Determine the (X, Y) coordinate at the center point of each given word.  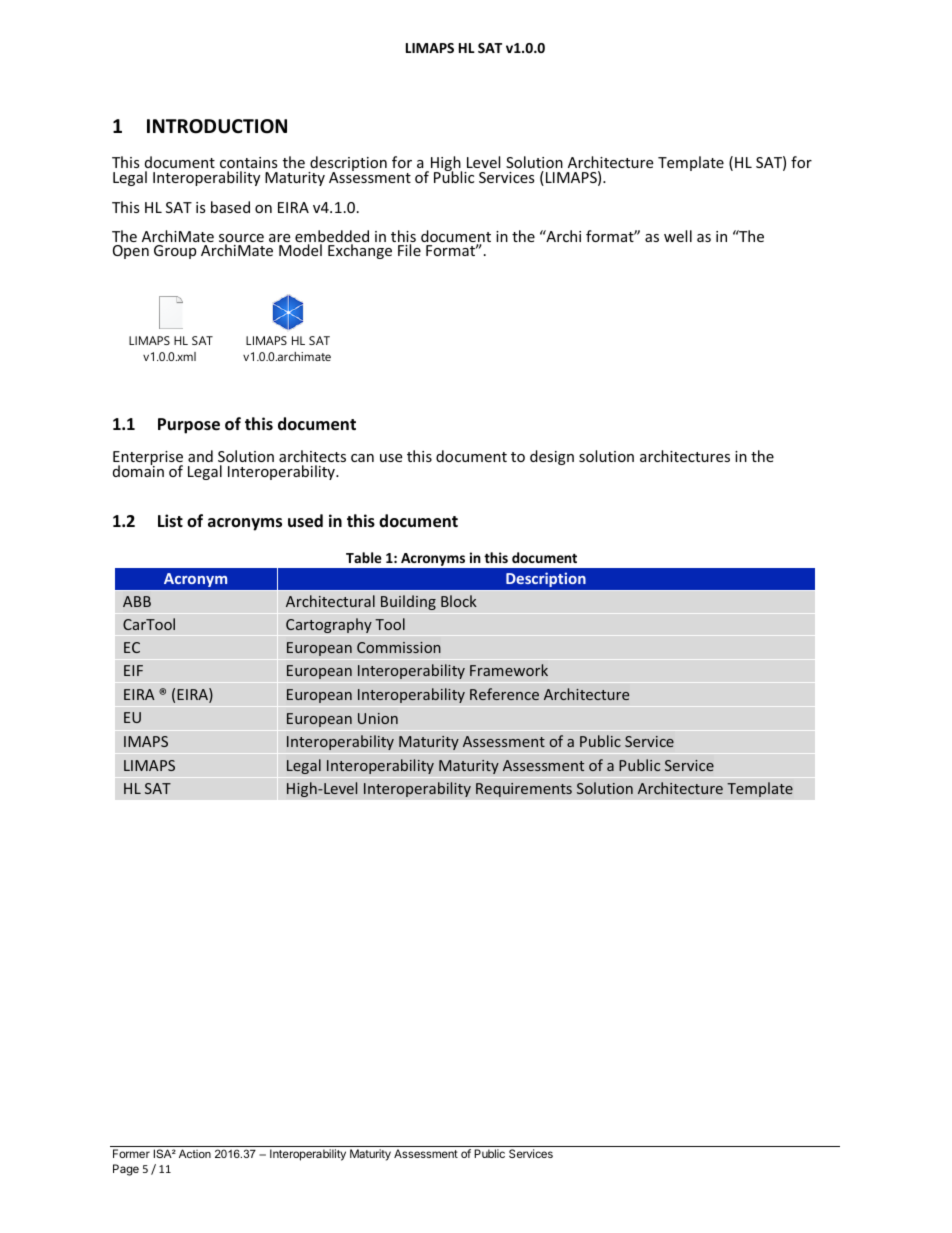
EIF (133, 670)
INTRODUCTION (217, 126)
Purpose (189, 426)
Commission (399, 647)
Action (195, 1153)
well (678, 236)
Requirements (524, 790)
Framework (509, 670)
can (362, 458)
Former (131, 1153)
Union (378, 718)
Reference (504, 694)
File (409, 250)
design (552, 457)
